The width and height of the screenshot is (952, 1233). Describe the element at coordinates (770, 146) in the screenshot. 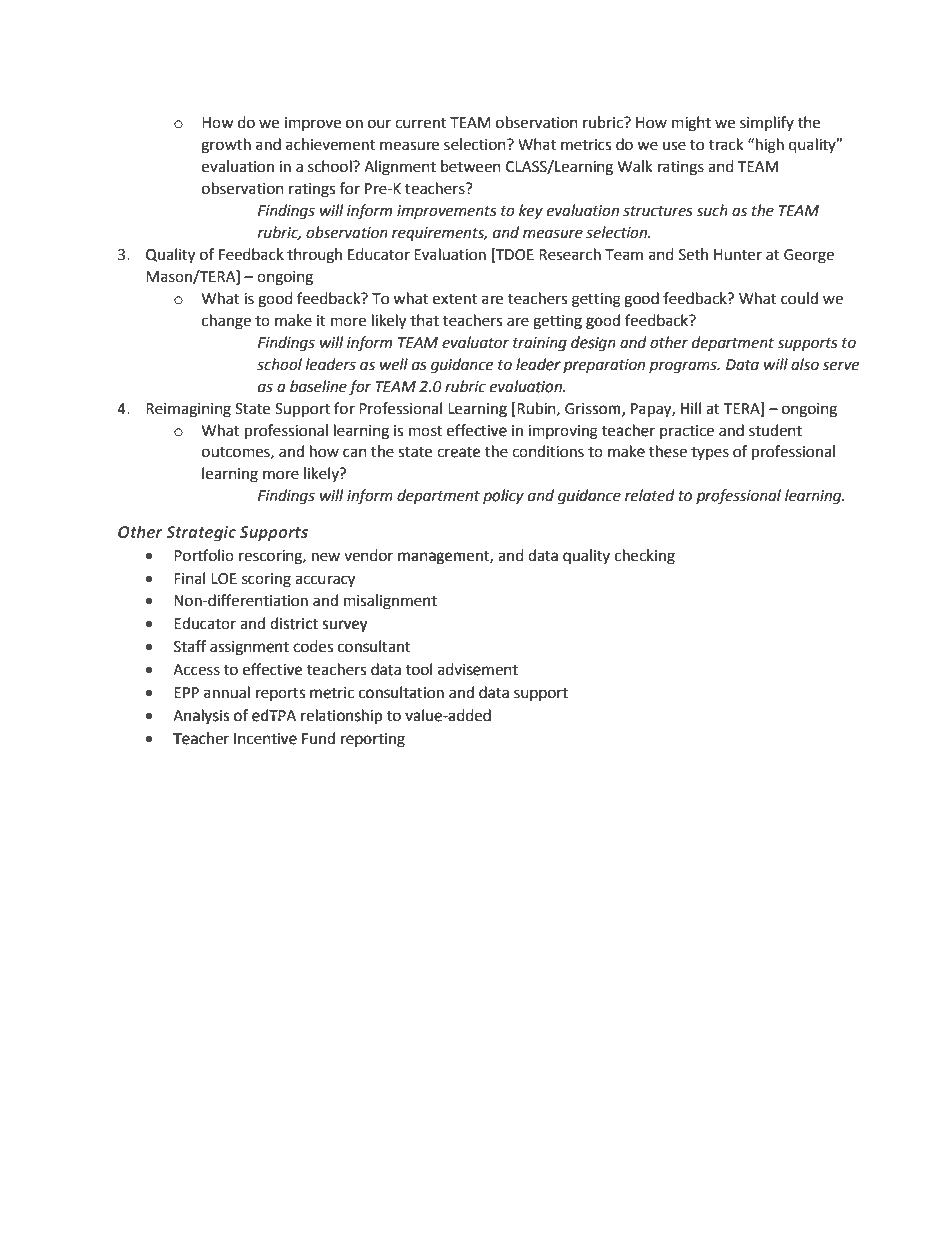

I see `high` at that location.
